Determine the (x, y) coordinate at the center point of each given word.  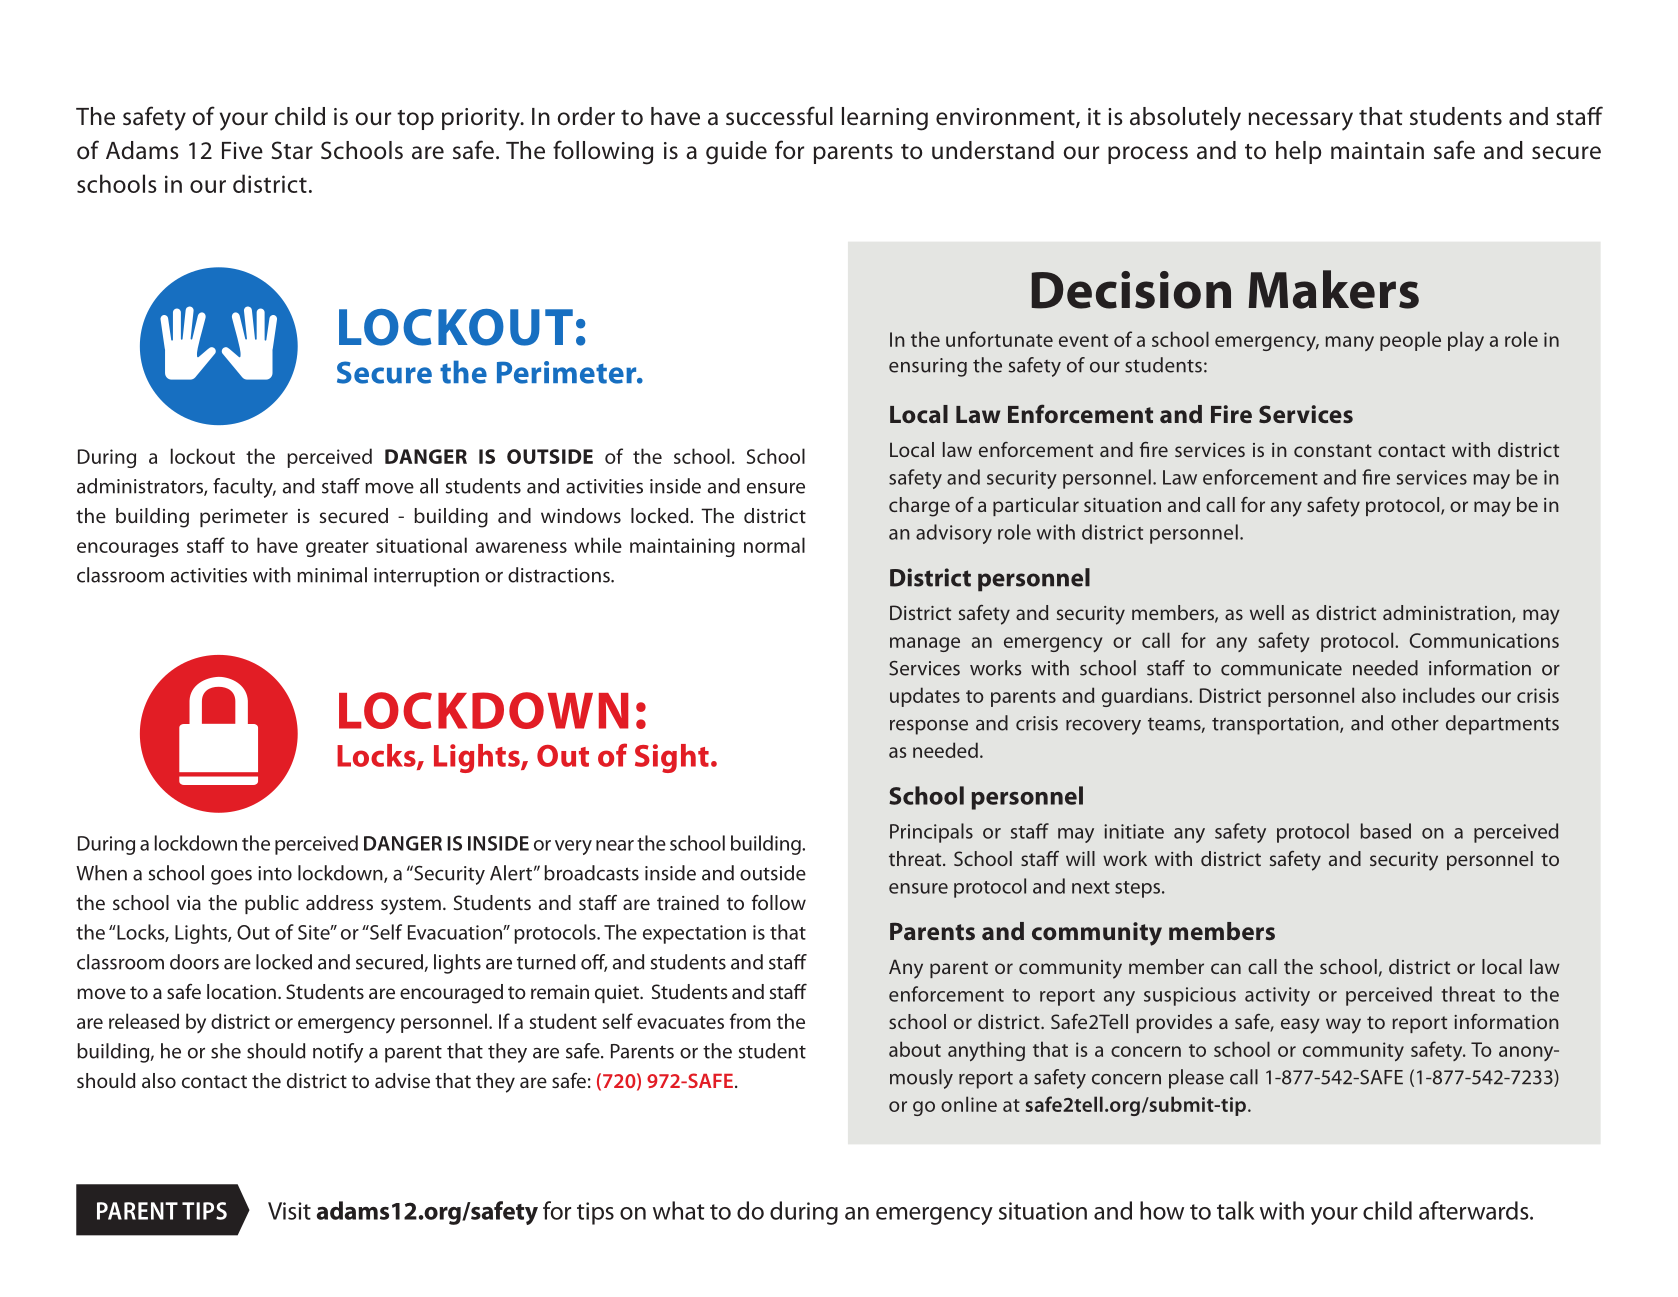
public (272, 904)
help (1299, 152)
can (1226, 968)
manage (925, 644)
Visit (289, 1211)
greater (337, 548)
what (679, 1210)
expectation (694, 934)
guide (736, 153)
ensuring (928, 367)
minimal (332, 575)
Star (292, 150)
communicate (1281, 668)
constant (1333, 450)
